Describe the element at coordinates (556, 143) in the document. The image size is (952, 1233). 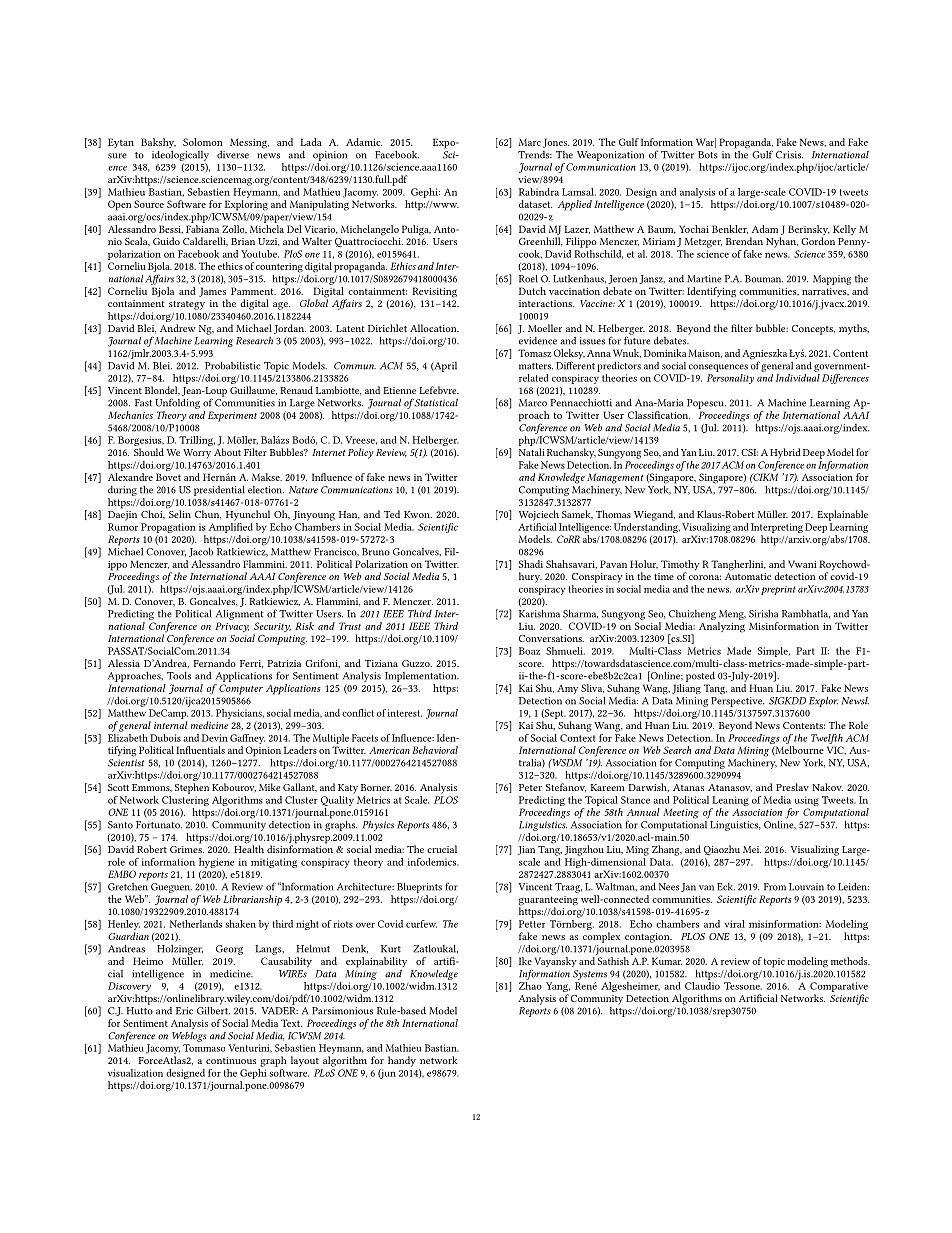
I see `Jones` at that location.
